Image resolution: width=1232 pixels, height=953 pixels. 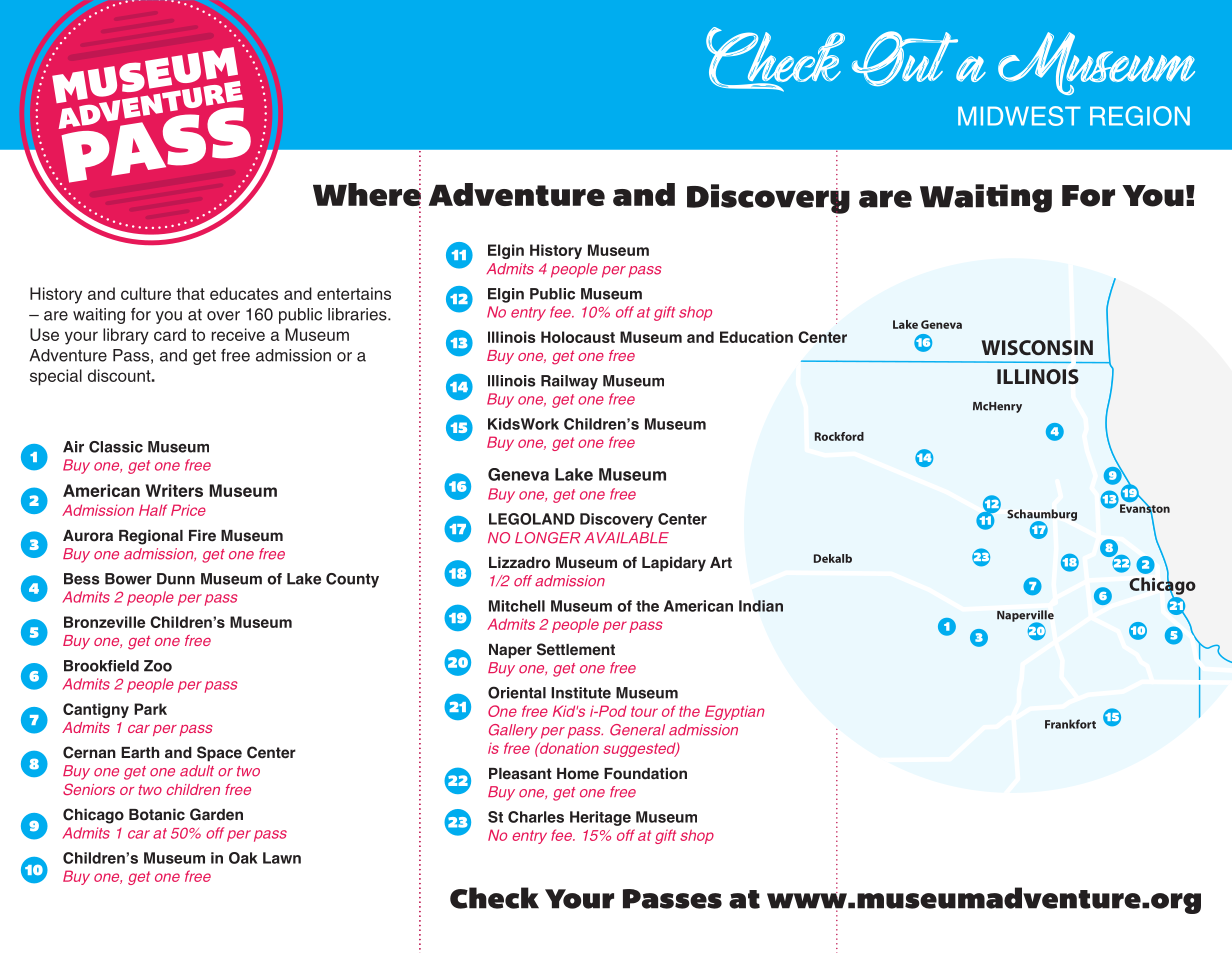 What do you see at coordinates (1019, 116) in the screenshot?
I see `MIDWEST` at bounding box center [1019, 116].
